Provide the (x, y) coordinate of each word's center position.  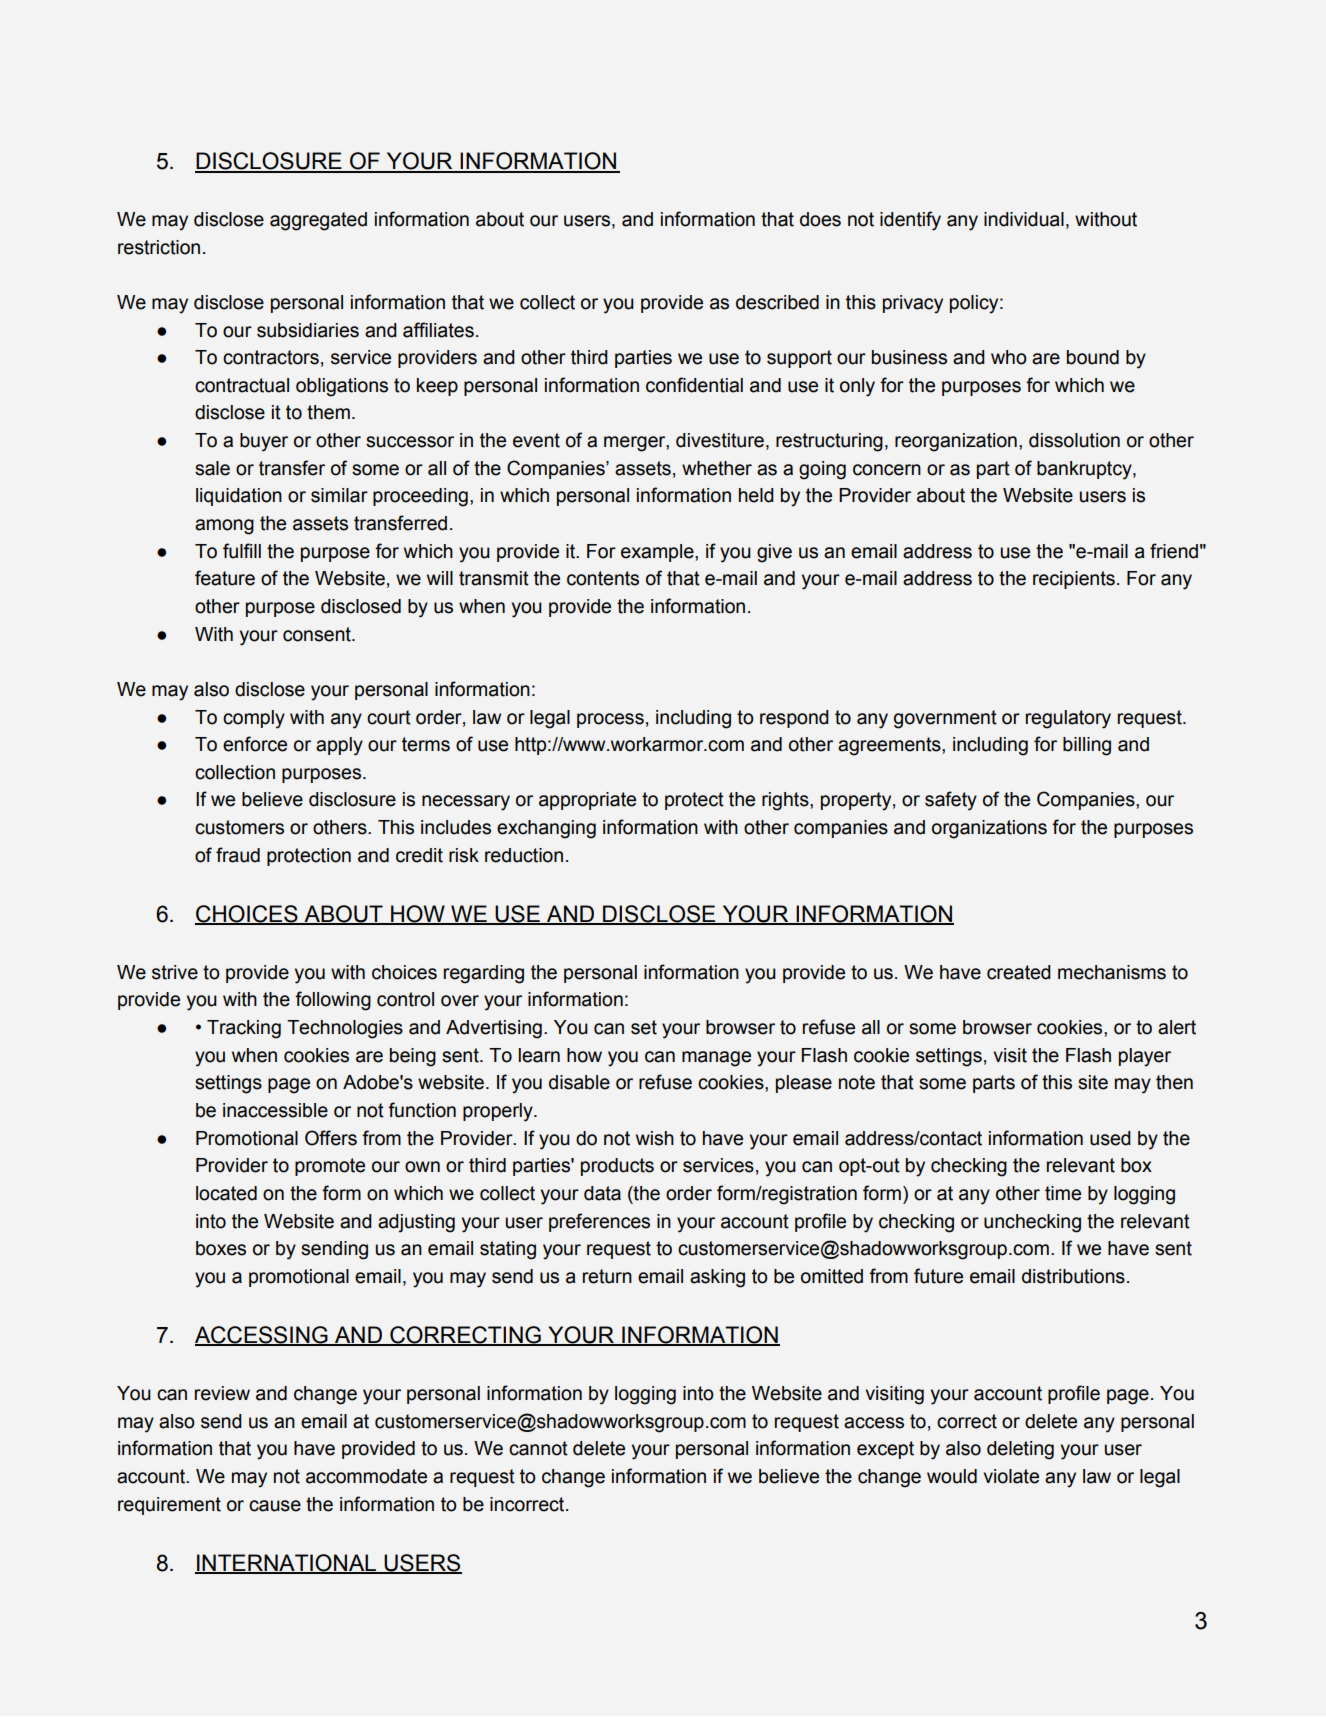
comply (254, 719)
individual (1024, 219)
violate (1011, 1476)
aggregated (318, 221)
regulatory (1068, 719)
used (1110, 1138)
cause (275, 1506)
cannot (538, 1448)
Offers (331, 1138)
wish (655, 1138)
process (610, 720)
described (777, 302)
